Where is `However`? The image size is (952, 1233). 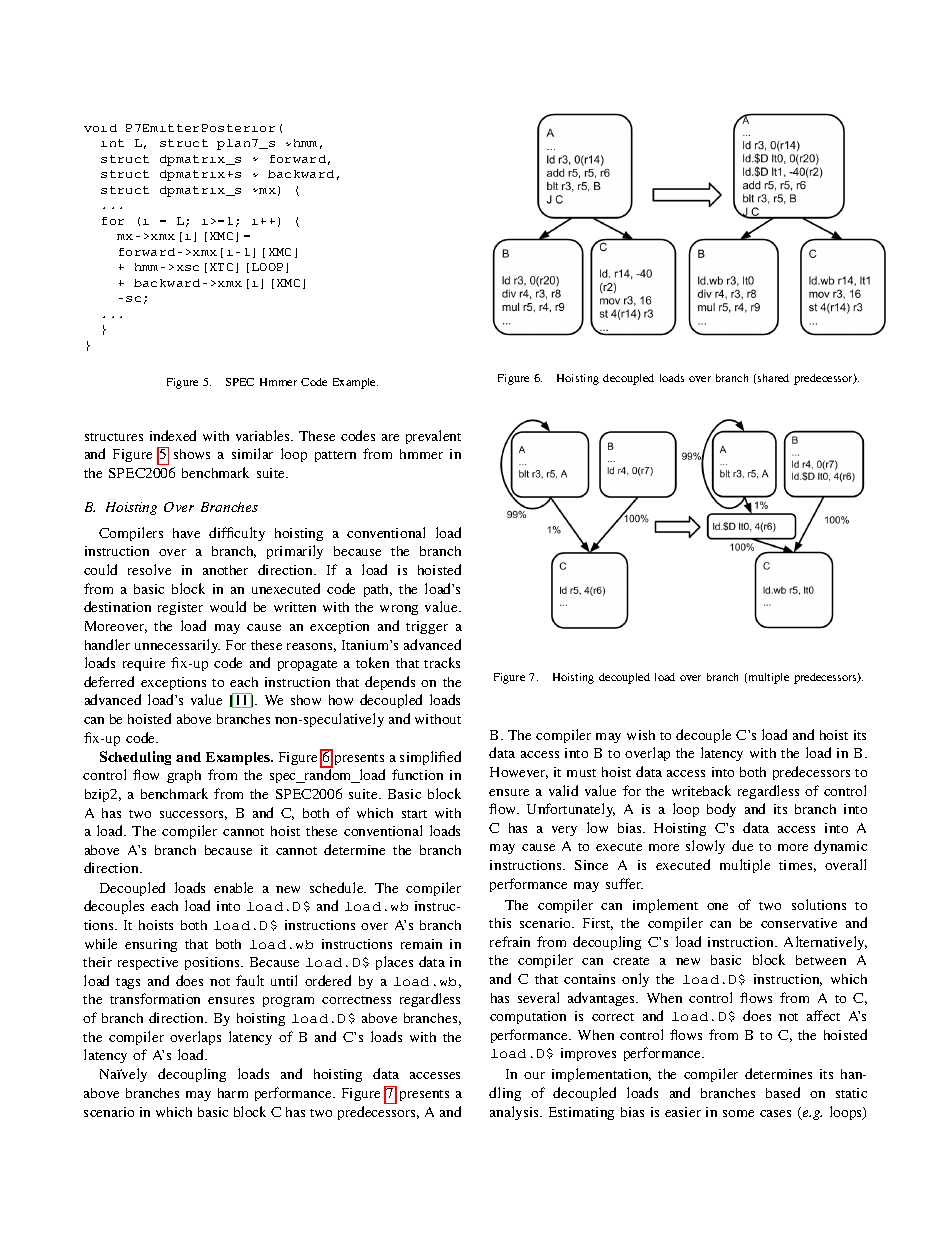
However is located at coordinates (519, 773).
